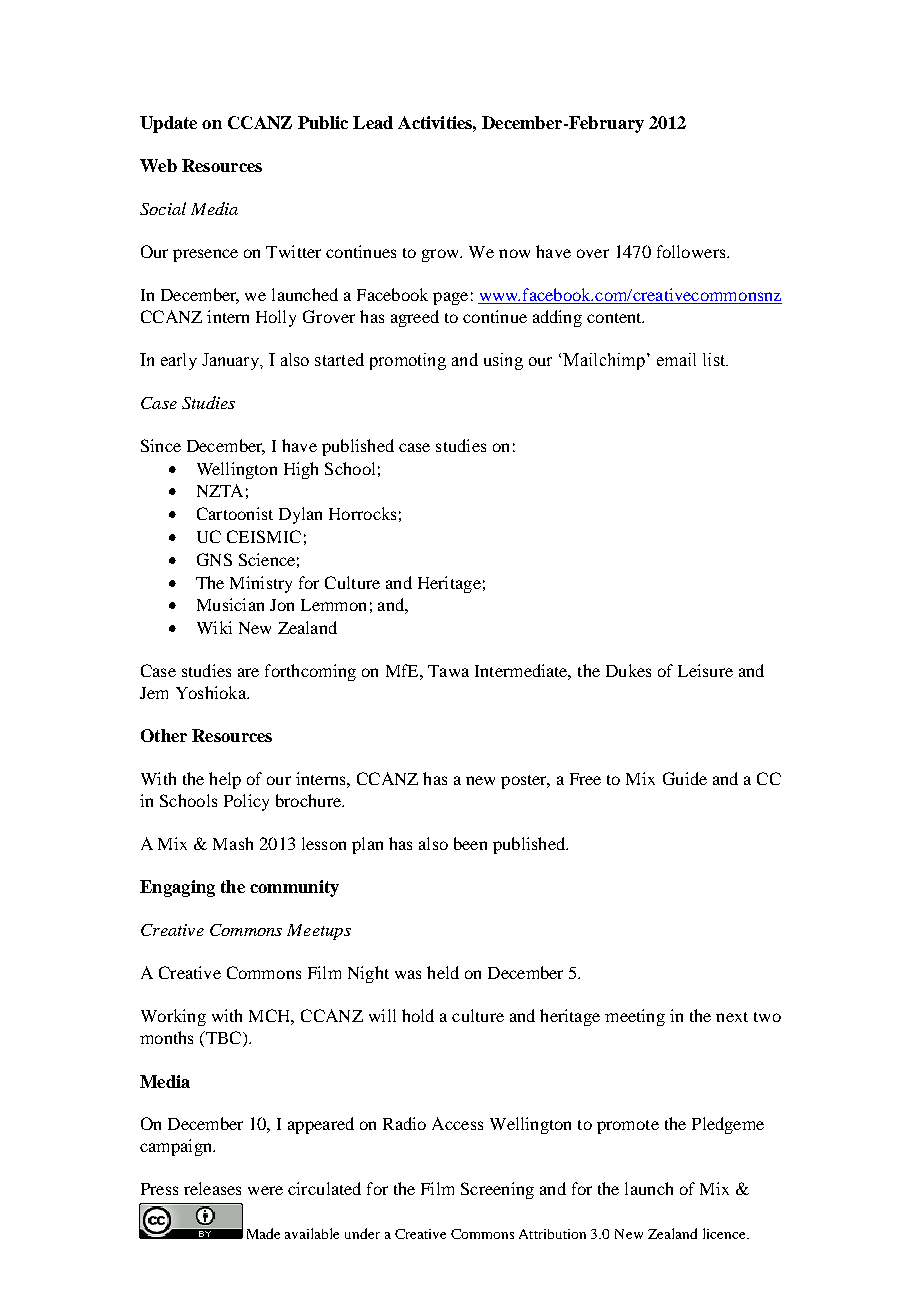 The height and width of the screenshot is (1308, 924). Describe the element at coordinates (676, 359) in the screenshot. I see `email` at that location.
